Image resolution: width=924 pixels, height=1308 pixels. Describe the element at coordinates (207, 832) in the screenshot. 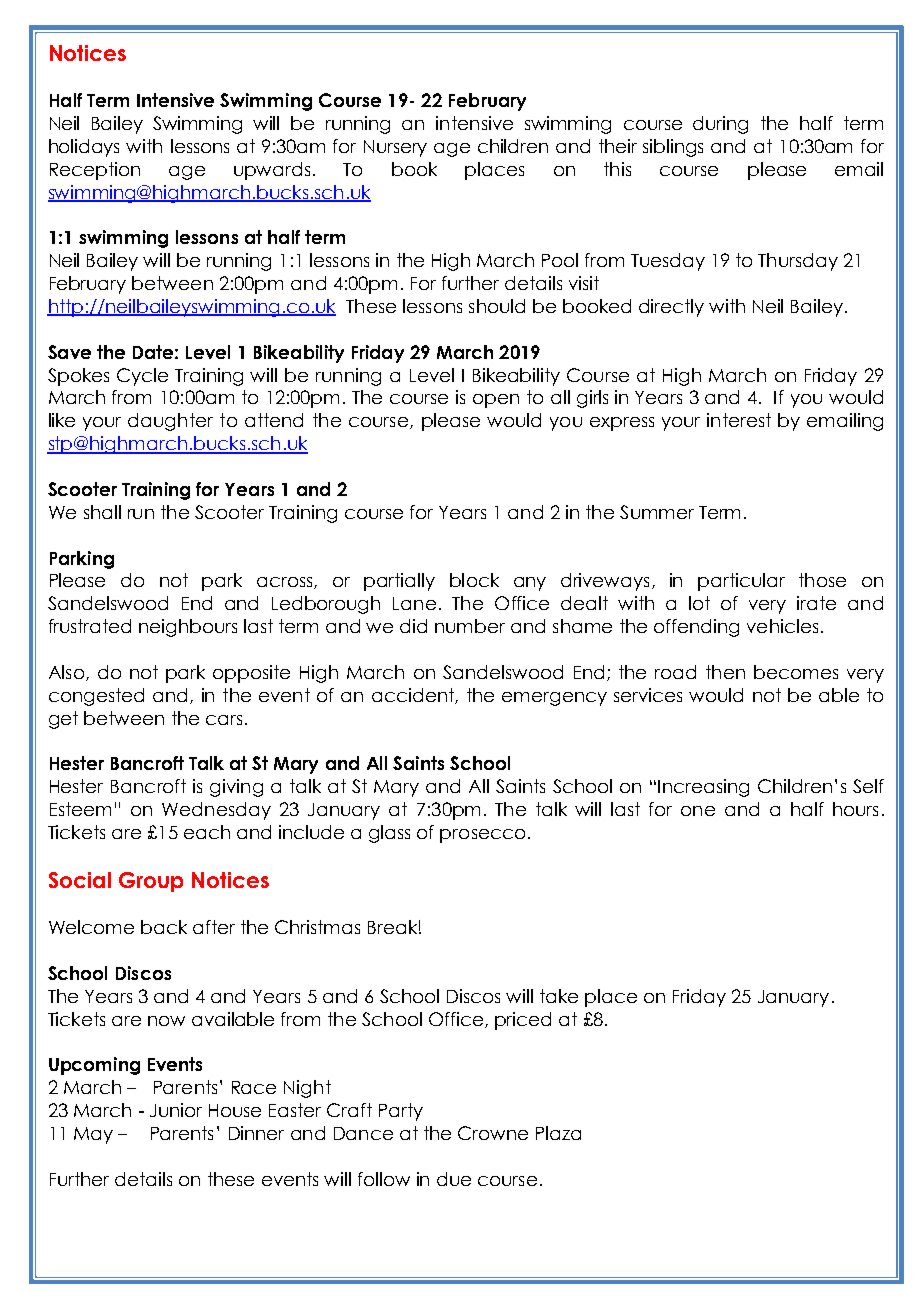

I see `each` at that location.
